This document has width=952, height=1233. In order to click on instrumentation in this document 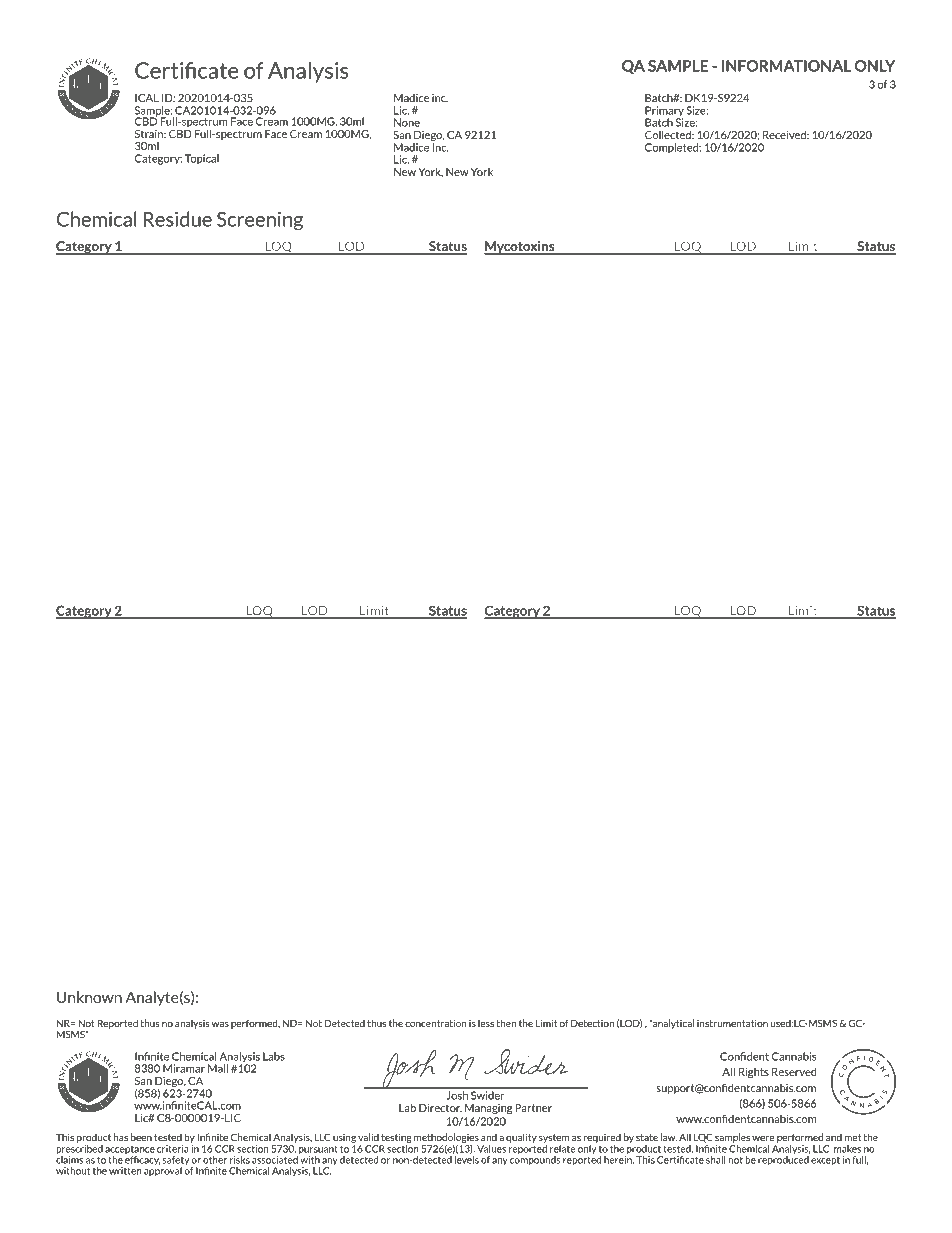, I will do `click(732, 1023)`.
